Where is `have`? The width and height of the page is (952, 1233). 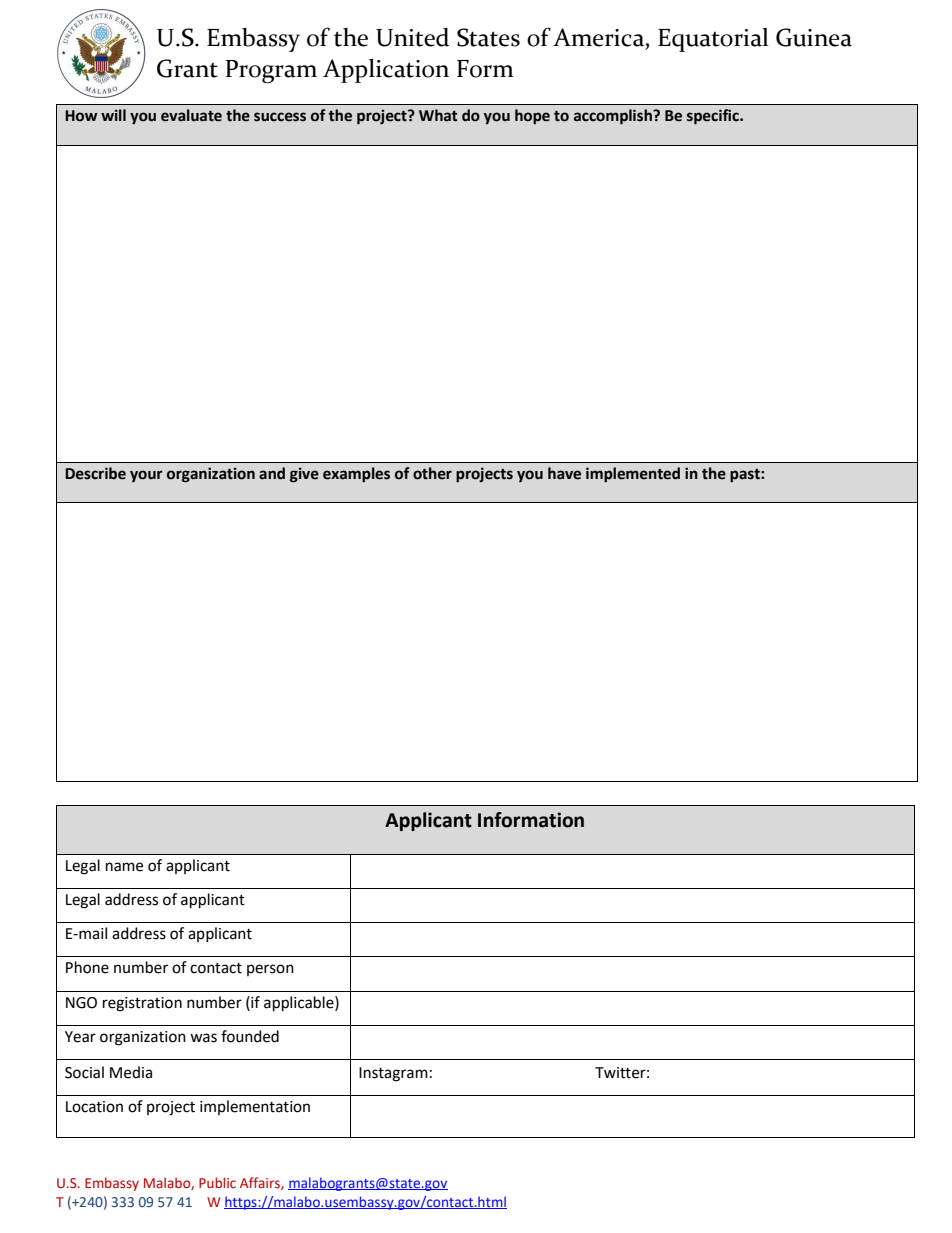 have is located at coordinates (564, 473).
